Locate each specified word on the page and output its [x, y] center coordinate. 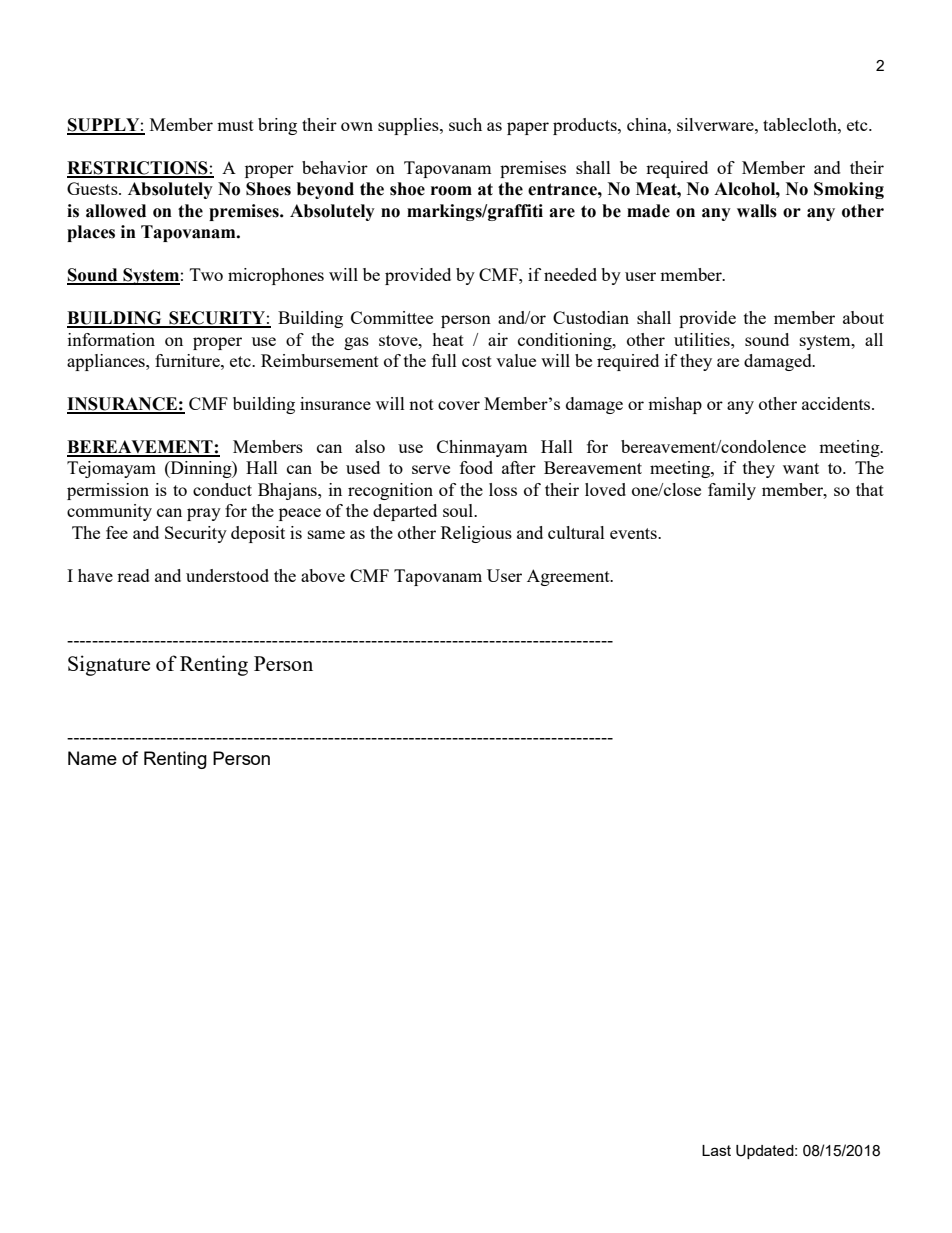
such [465, 124]
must [235, 125]
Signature [109, 665]
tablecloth [801, 124]
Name [92, 758]
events [634, 533]
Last [716, 1150]
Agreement [569, 577]
